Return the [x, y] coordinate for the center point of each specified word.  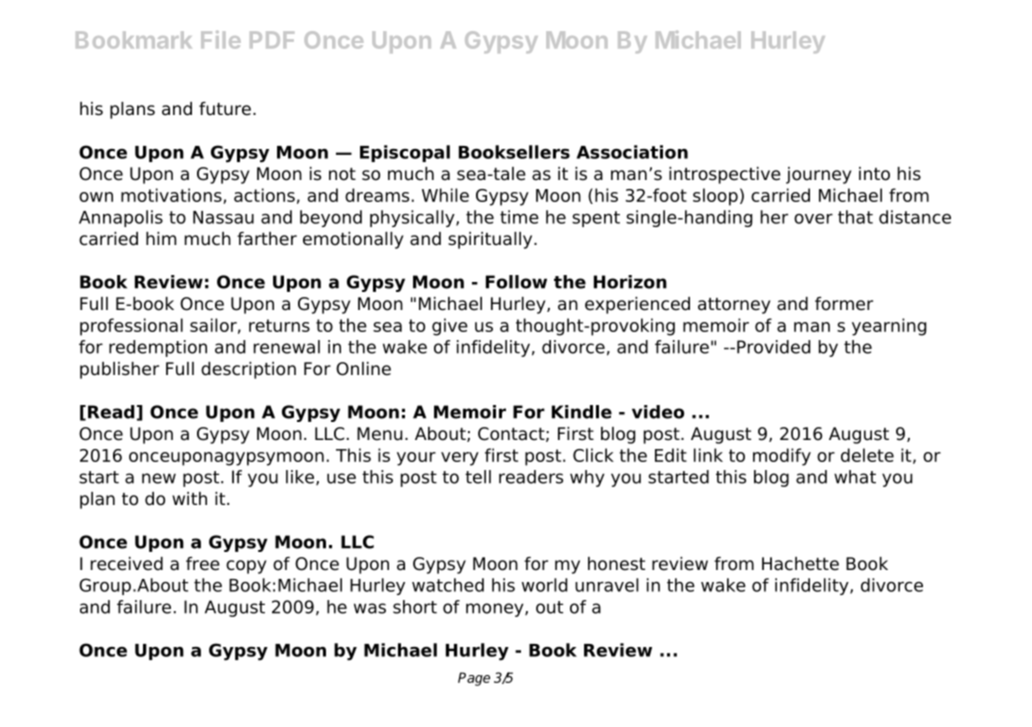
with [189, 498]
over [813, 219]
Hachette [800, 564]
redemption [158, 348]
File [221, 40]
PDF [272, 39]
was [370, 608]
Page [474, 679]
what [855, 477]
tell [478, 477]
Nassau [223, 217]
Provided [773, 347]
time [519, 217]
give [450, 327]
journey [818, 175]
